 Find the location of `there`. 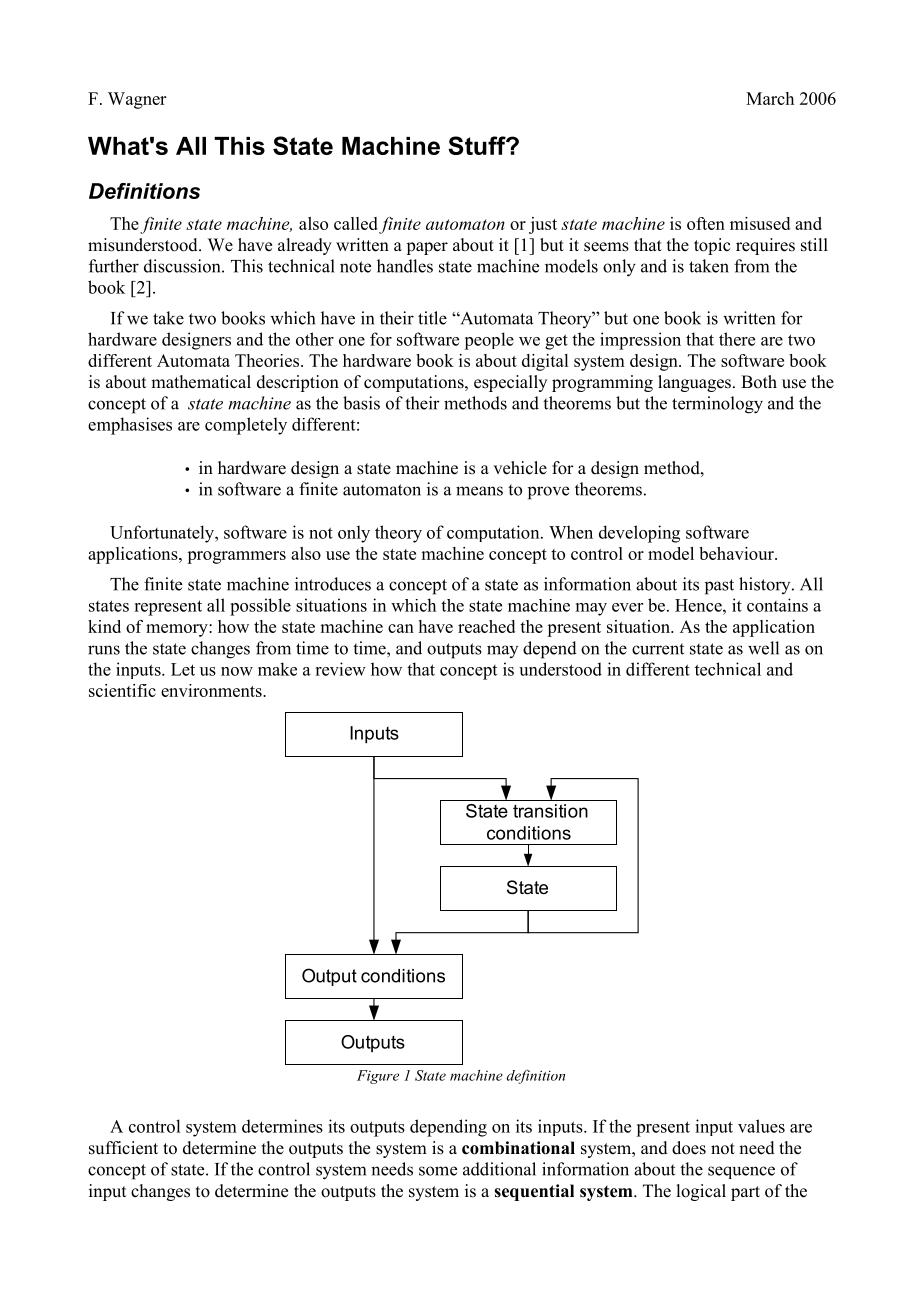

there is located at coordinates (737, 339).
